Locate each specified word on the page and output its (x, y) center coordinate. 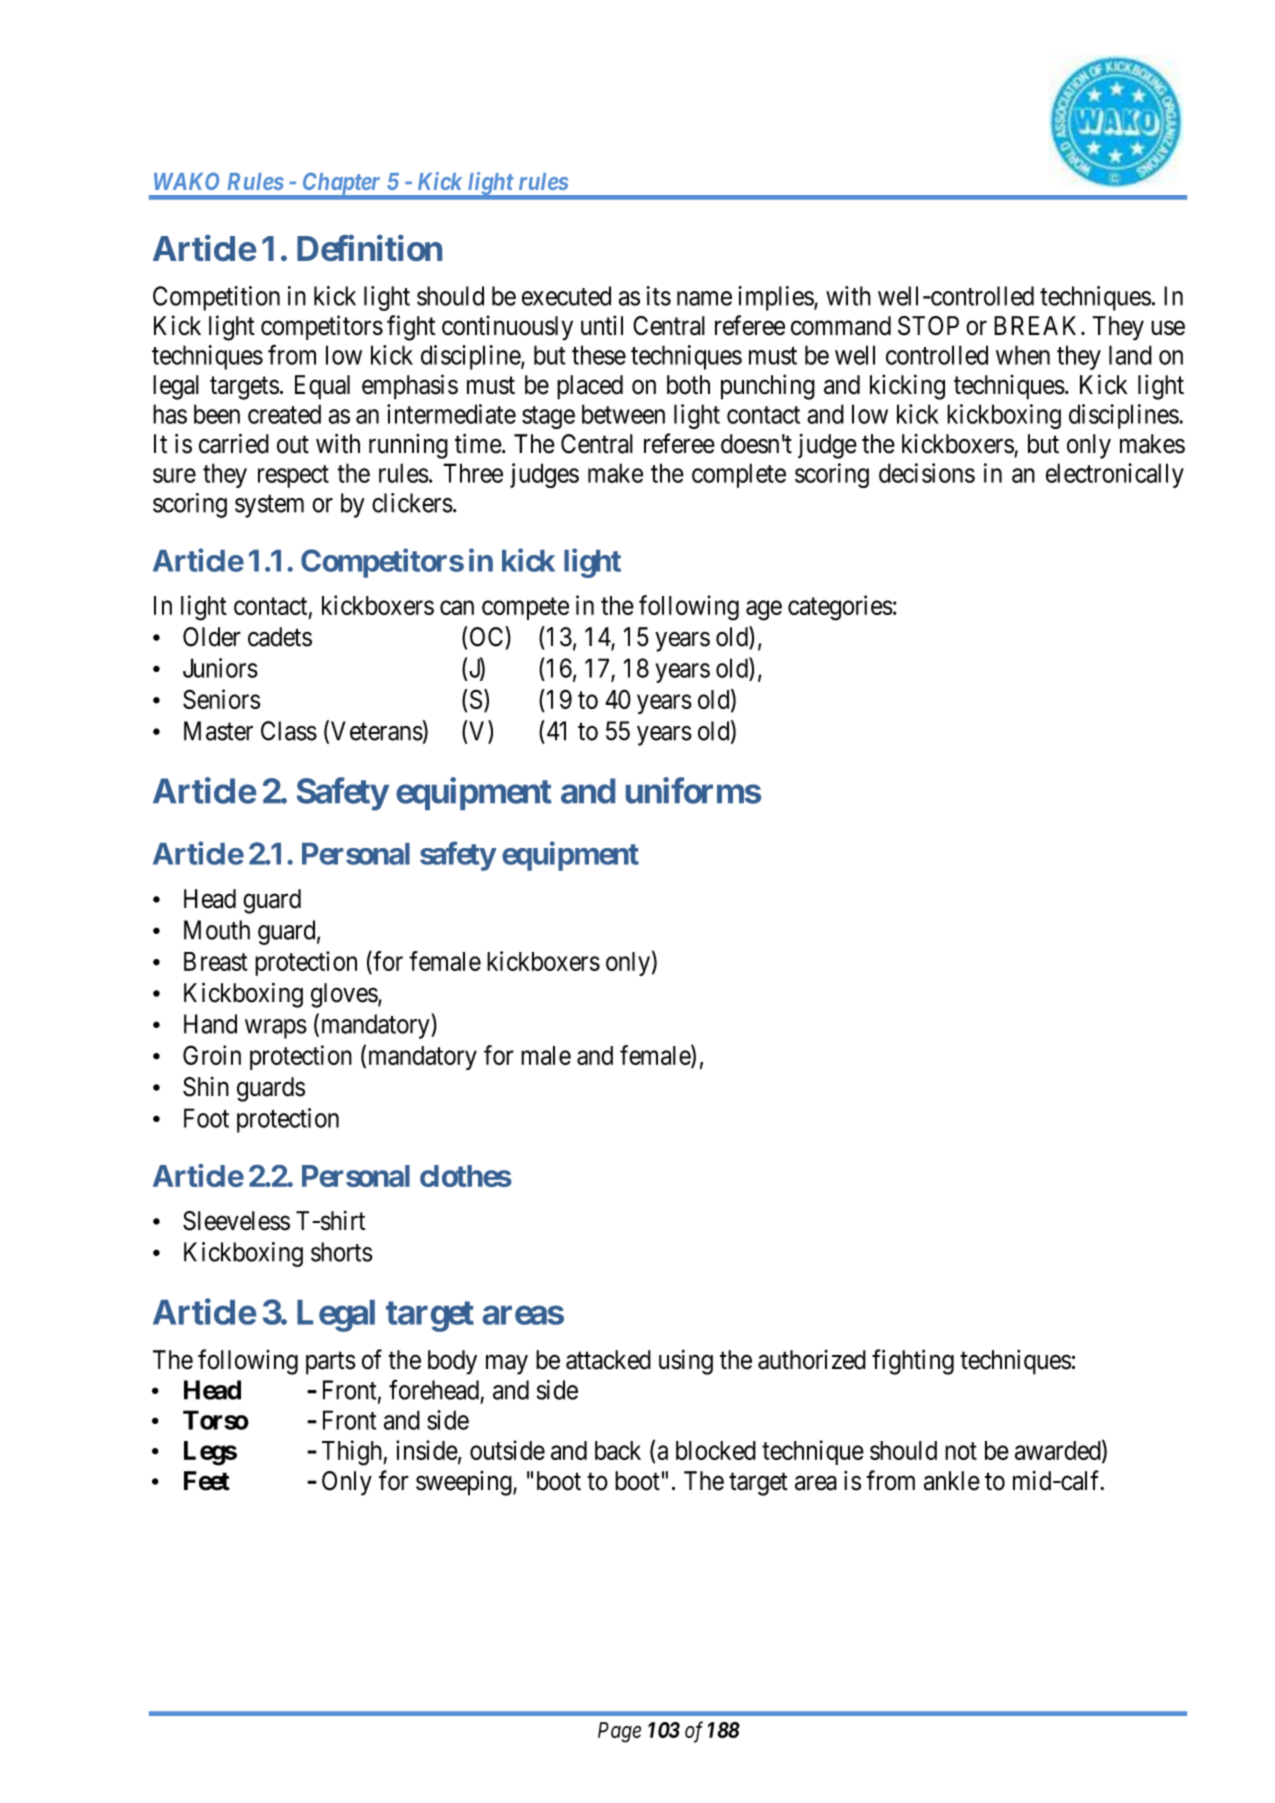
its (658, 296)
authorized (812, 1360)
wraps (276, 1029)
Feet (207, 1481)
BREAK (1038, 325)
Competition (216, 298)
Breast (216, 961)
